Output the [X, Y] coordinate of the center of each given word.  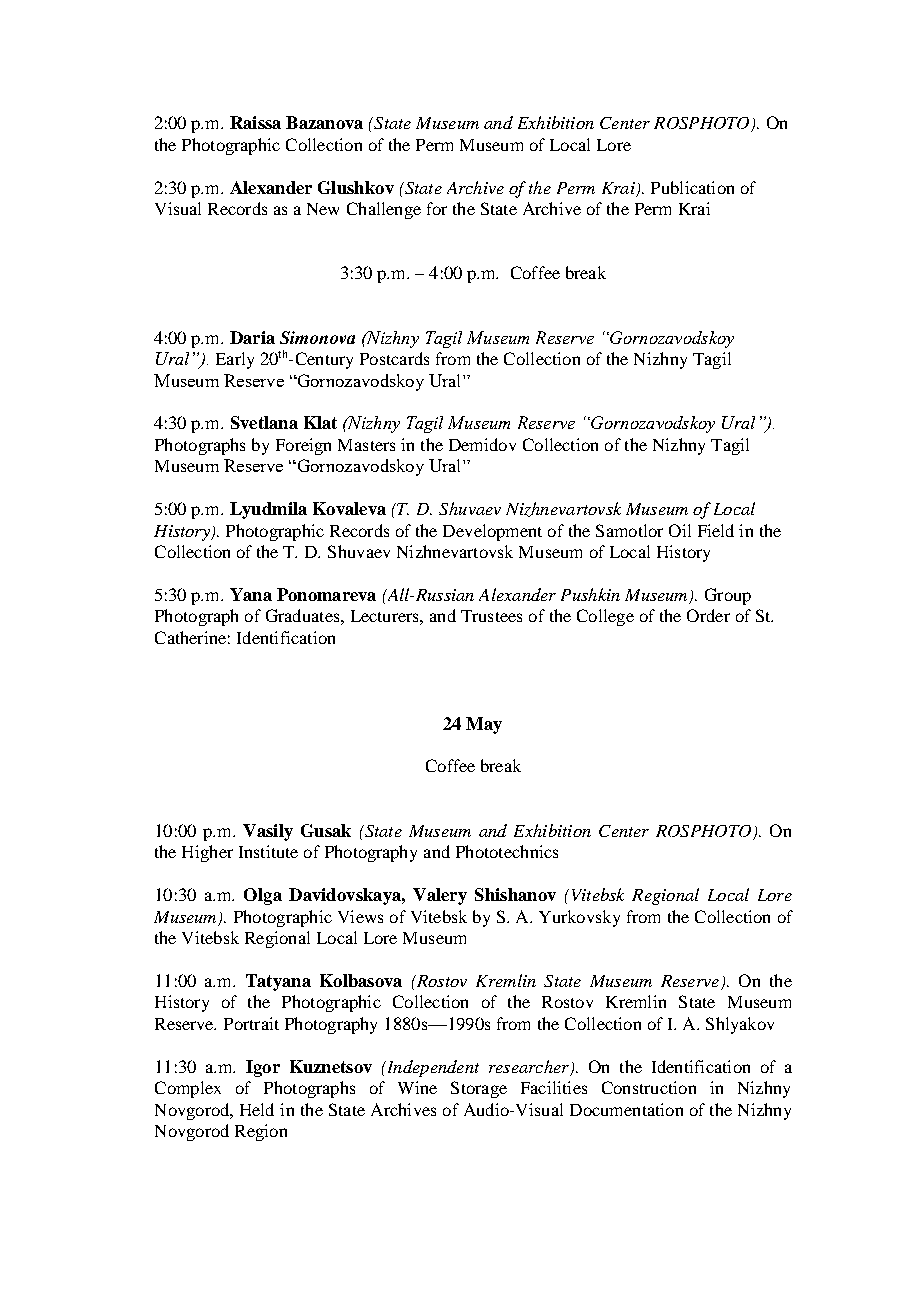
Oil [680, 530]
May [484, 725]
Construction [649, 1087]
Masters [366, 445]
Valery [440, 896]
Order [708, 615]
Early [235, 360]
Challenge [384, 210]
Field [716, 530]
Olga [263, 896]
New [323, 209]
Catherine [190, 637]
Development [492, 532]
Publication [692, 187]
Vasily [268, 832]
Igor [263, 1068]
